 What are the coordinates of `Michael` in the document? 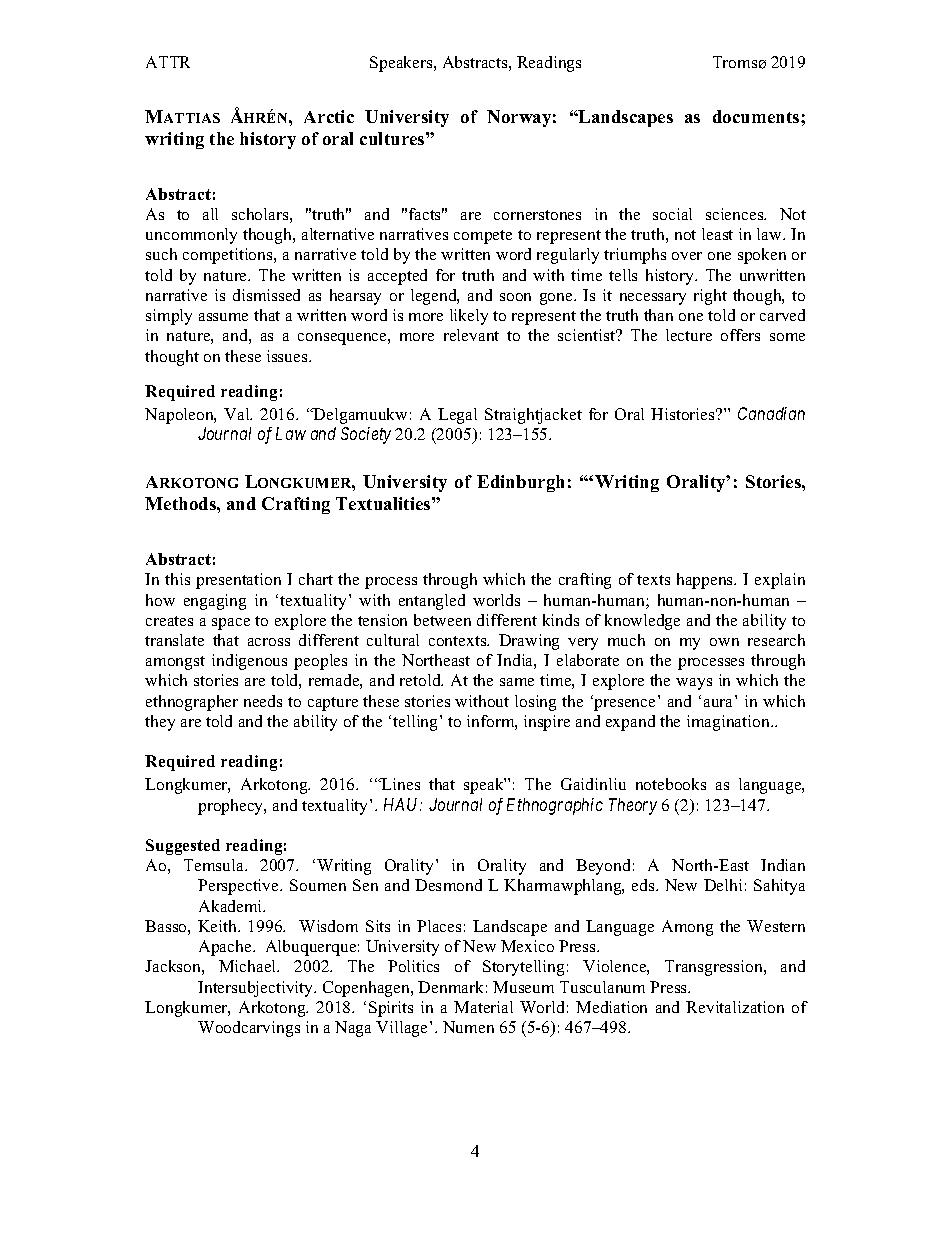 It's located at (249, 966).
